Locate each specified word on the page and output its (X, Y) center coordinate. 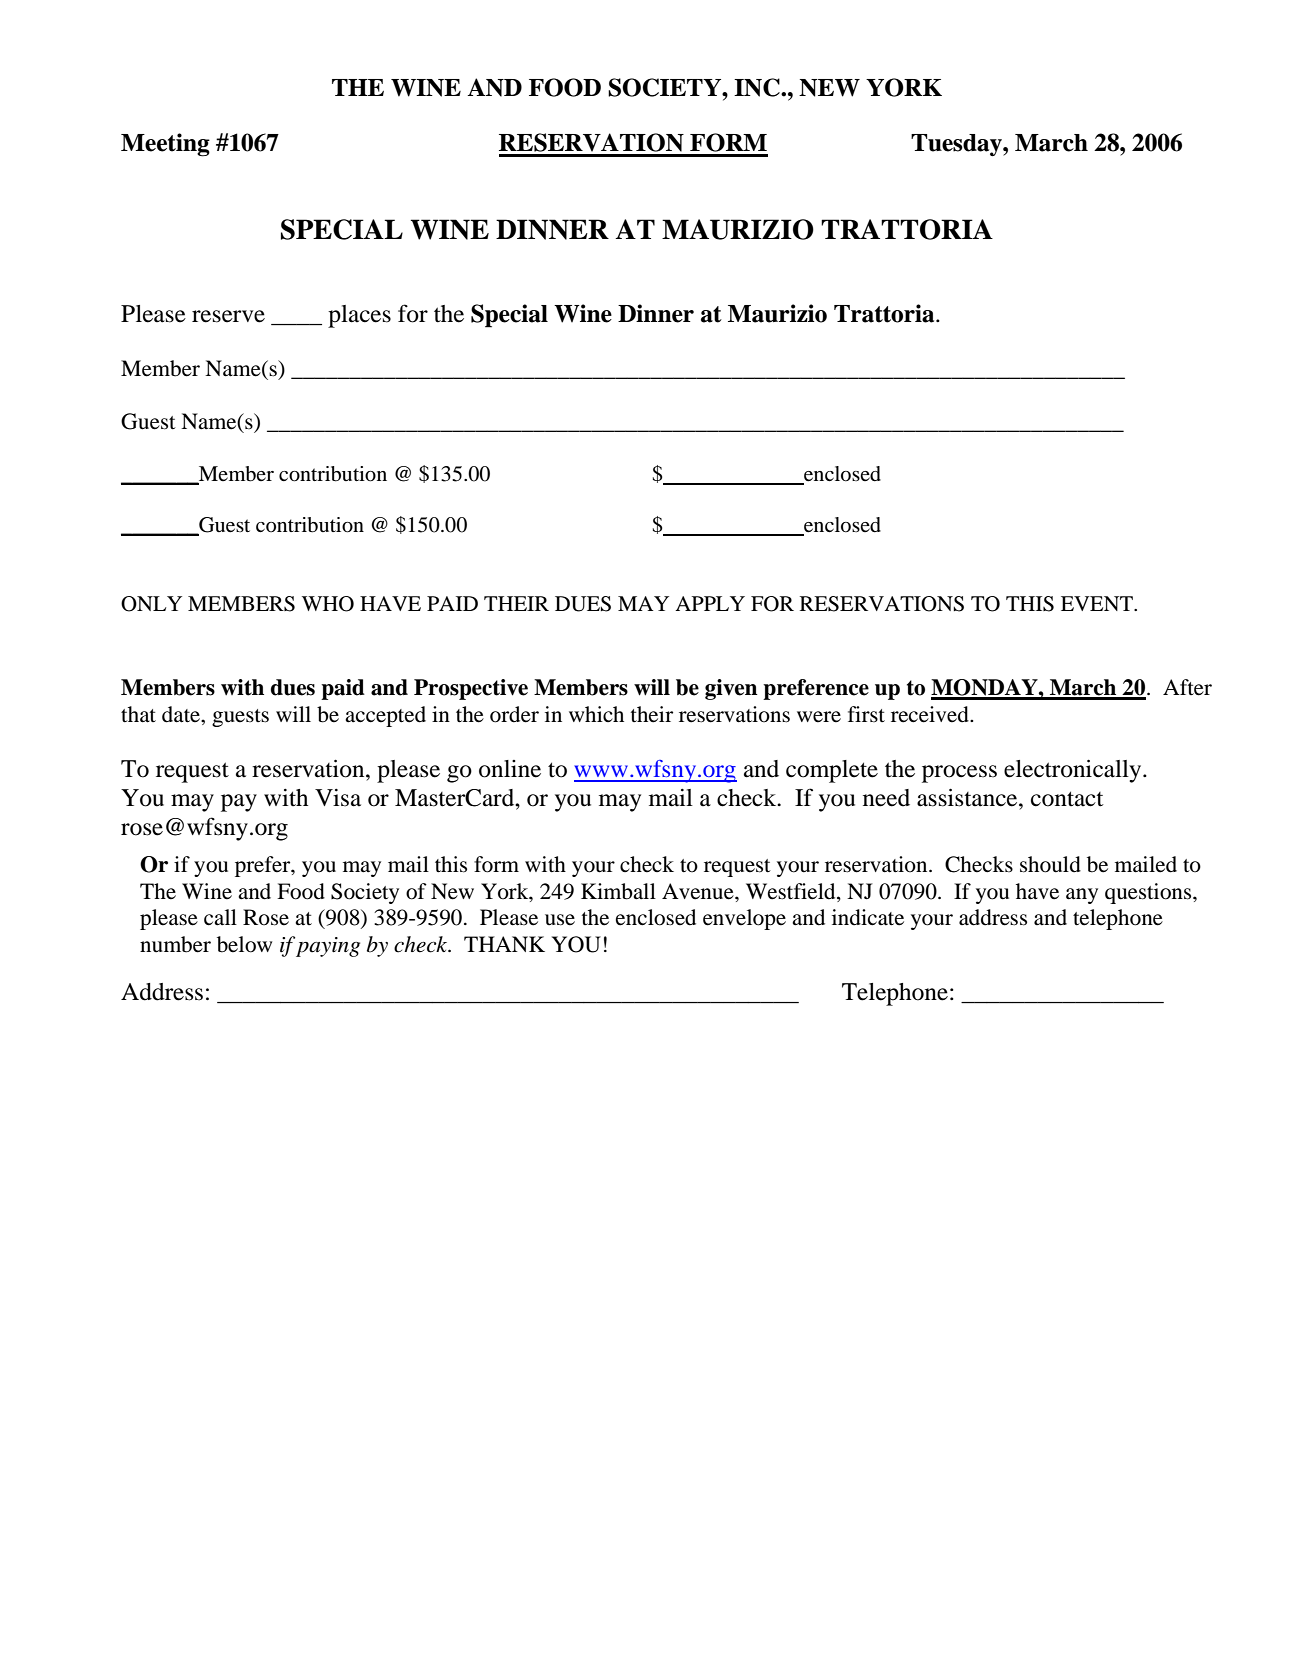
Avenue (699, 891)
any (1082, 896)
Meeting (165, 145)
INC (758, 87)
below (244, 944)
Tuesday (957, 145)
